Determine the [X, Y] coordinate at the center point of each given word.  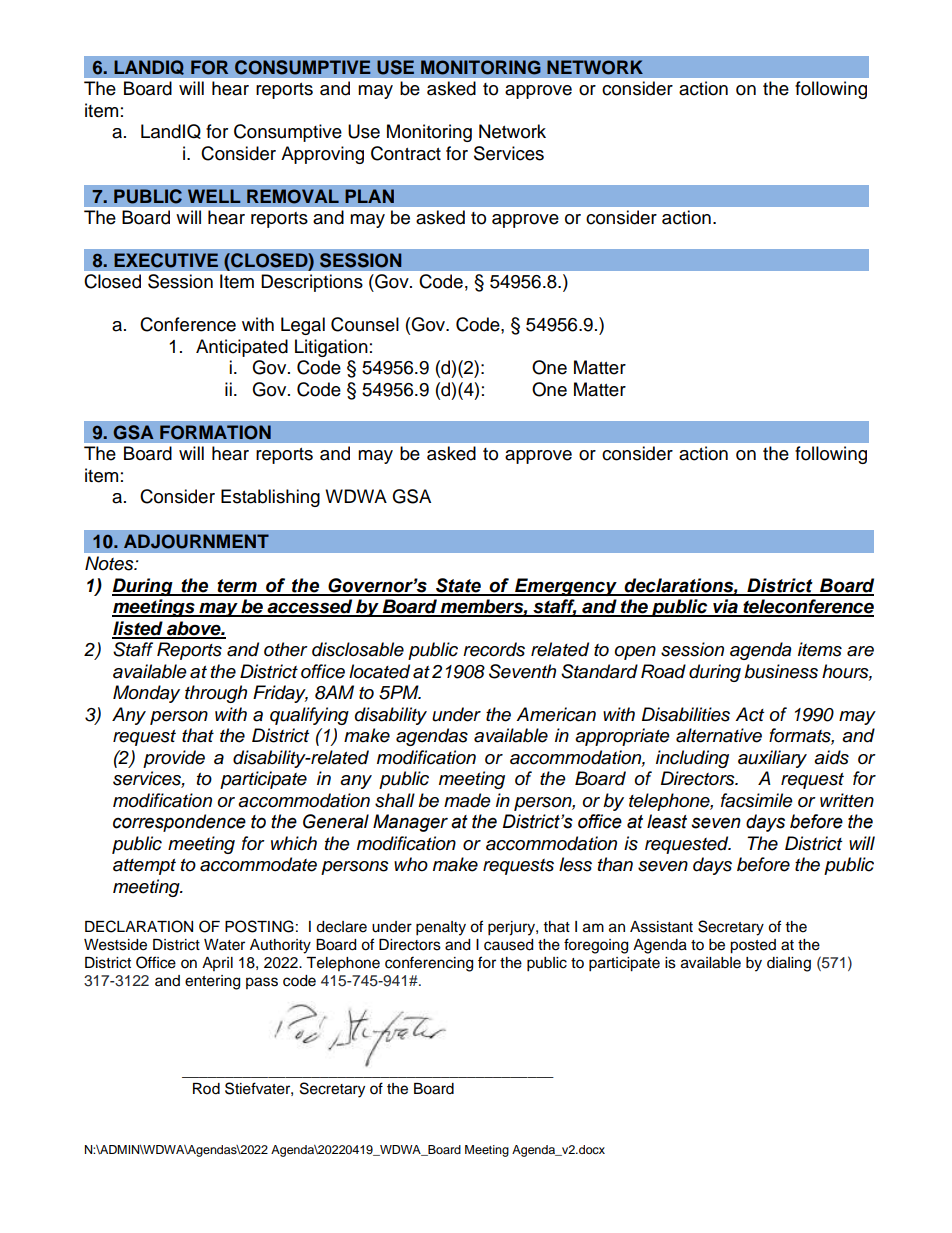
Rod [206, 1089]
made [467, 800]
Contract [406, 153]
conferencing [429, 964]
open [635, 653]
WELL [214, 196]
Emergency [566, 587]
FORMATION [215, 432]
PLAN [369, 196]
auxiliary [772, 759]
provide [174, 759]
